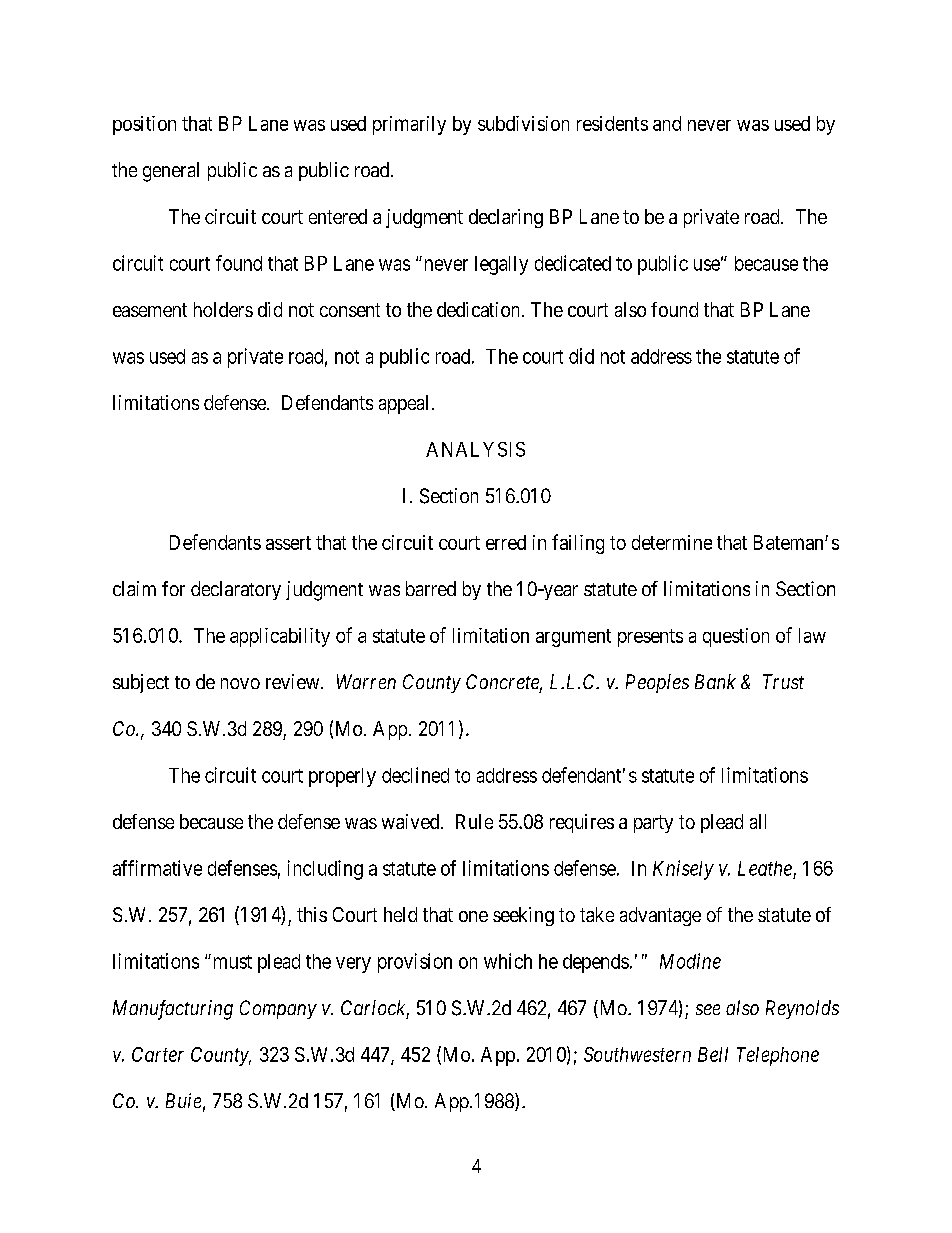 Image resolution: width=952 pixels, height=1233 pixels. What do you see at coordinates (667, 123) in the image?
I see `and` at bounding box center [667, 123].
